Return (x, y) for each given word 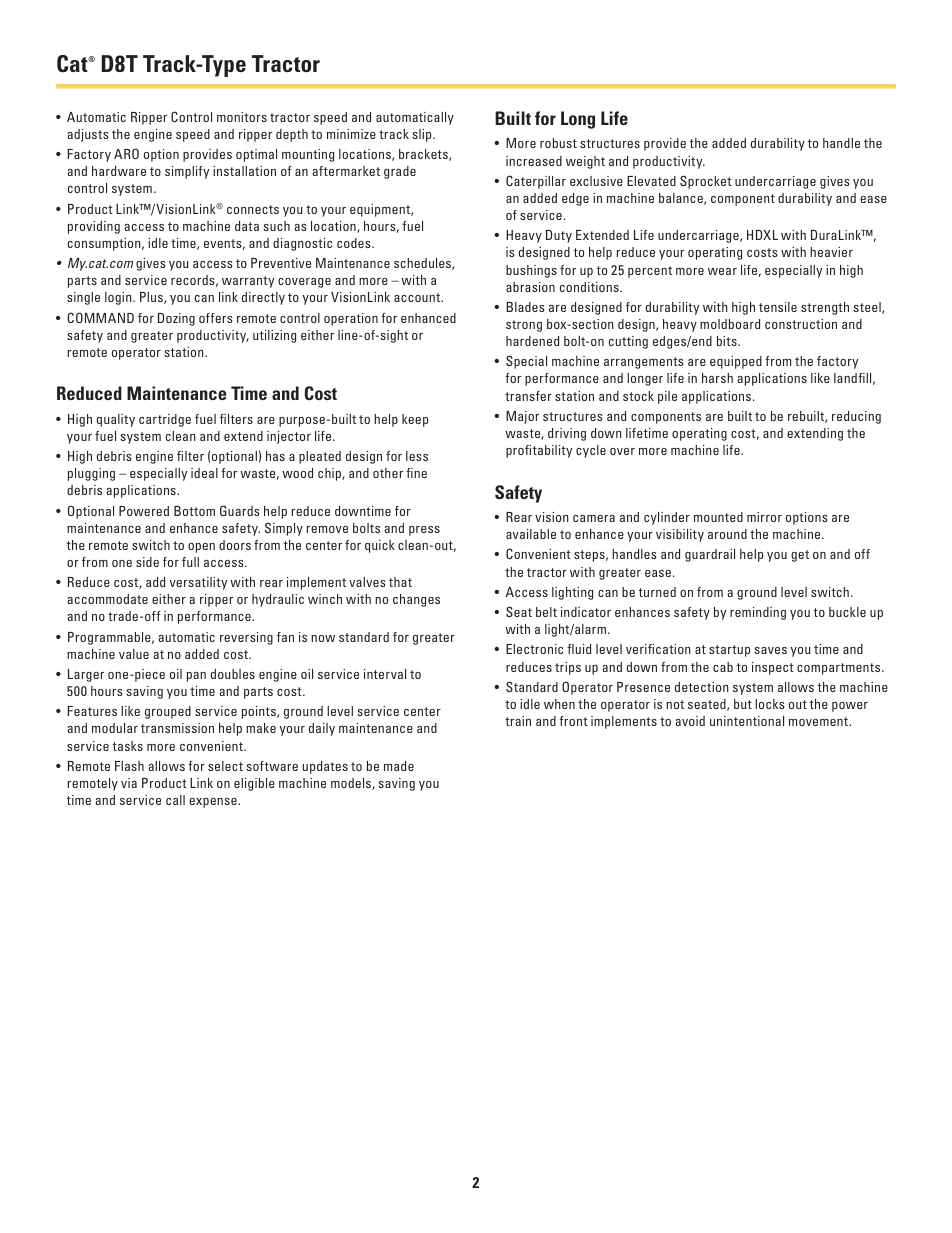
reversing (246, 638)
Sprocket (706, 182)
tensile (778, 307)
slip (423, 135)
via (129, 783)
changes (416, 600)
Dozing (176, 319)
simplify (187, 172)
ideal (204, 473)
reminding (758, 613)
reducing (856, 417)
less (417, 456)
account (418, 297)
